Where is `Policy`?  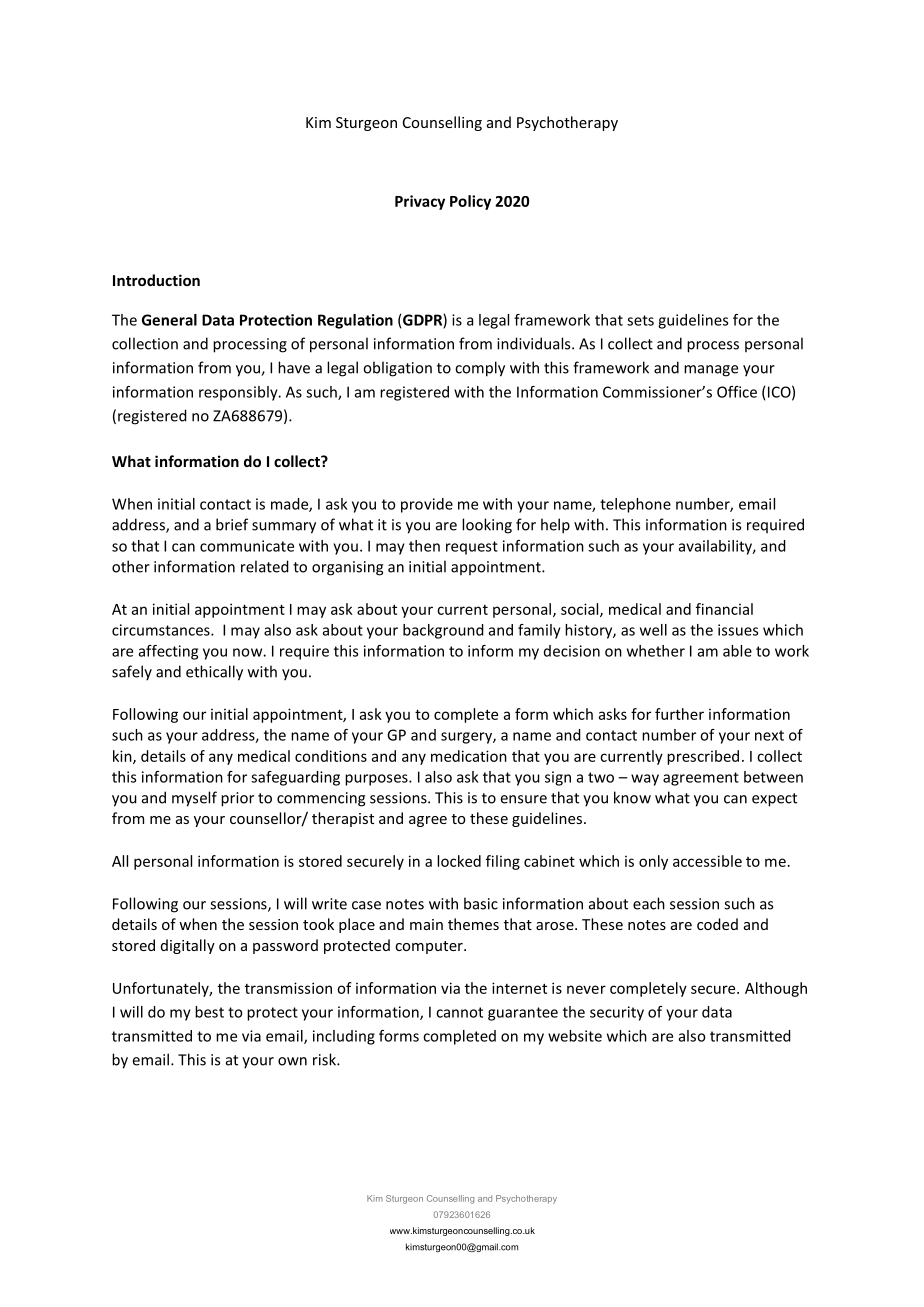 Policy is located at coordinates (470, 202).
